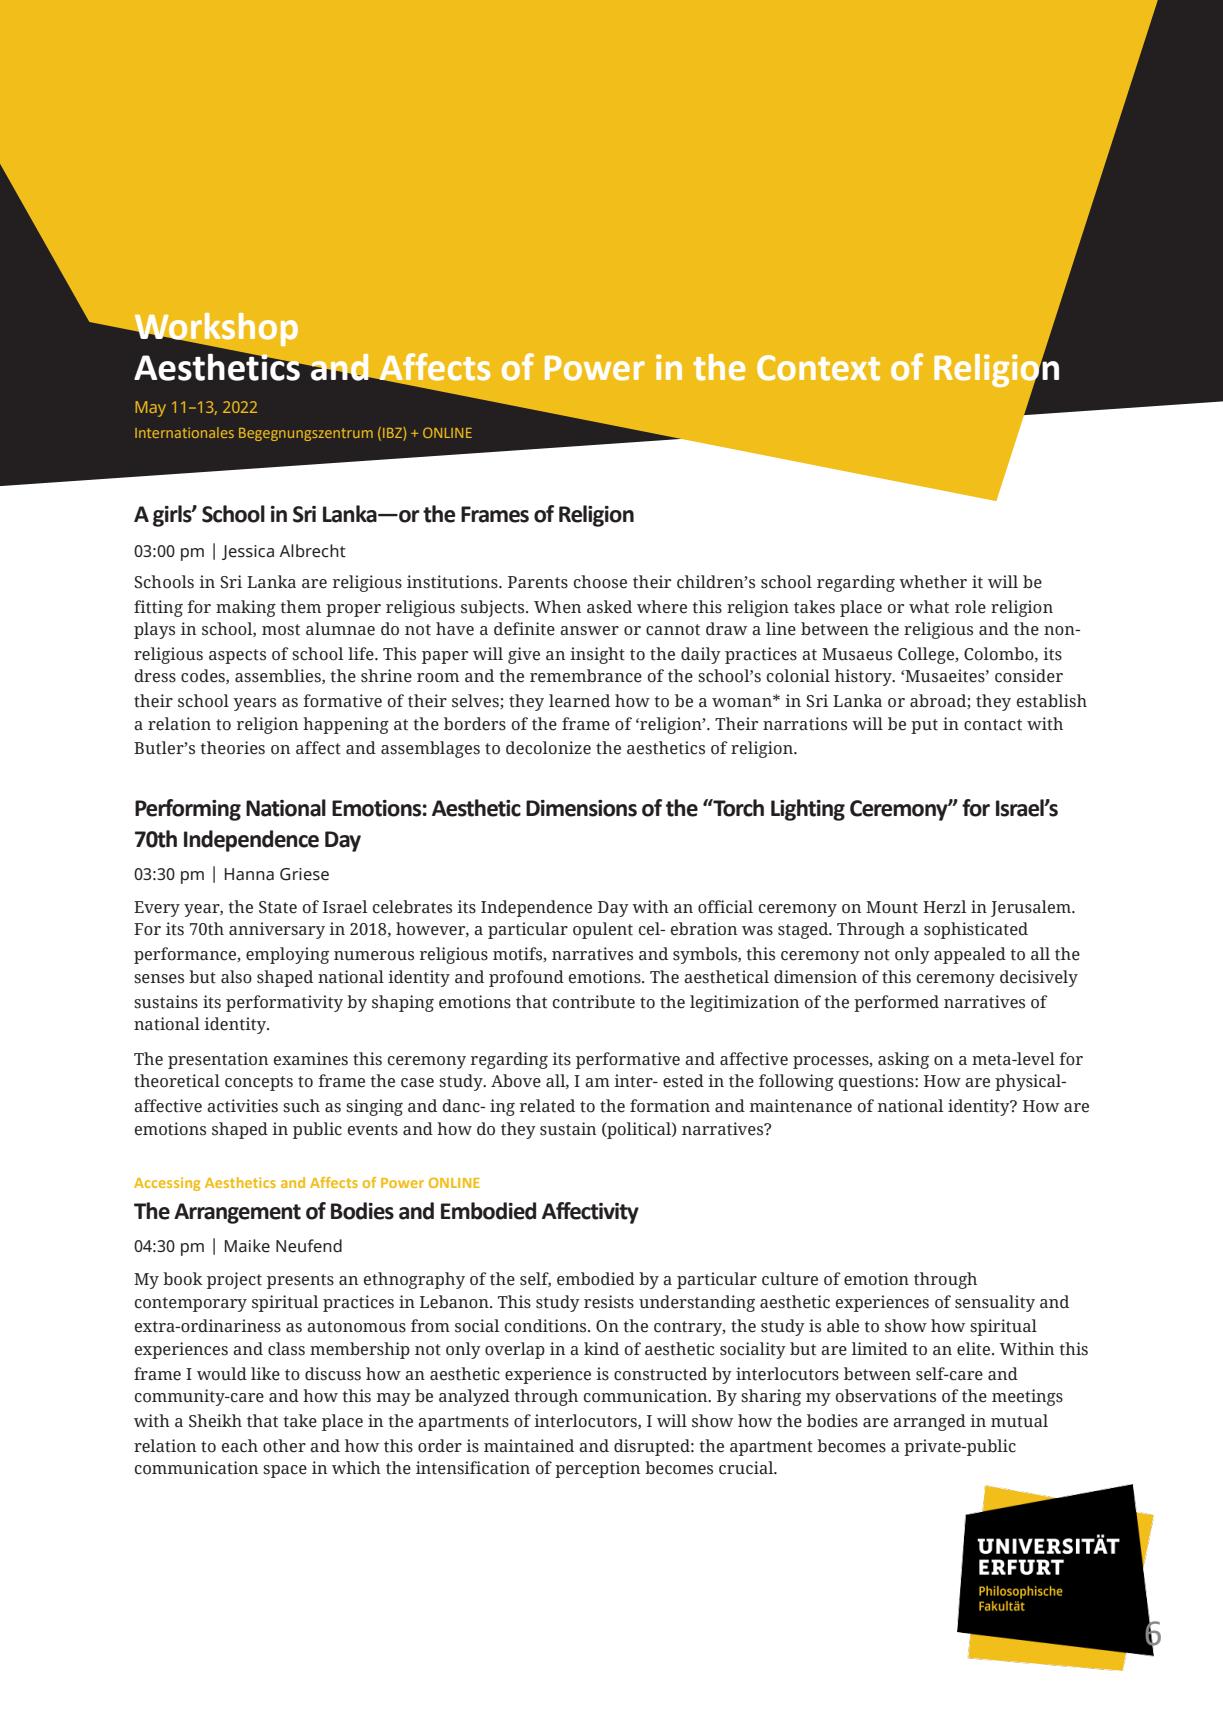  I want to click on contribute, so click(594, 1002).
